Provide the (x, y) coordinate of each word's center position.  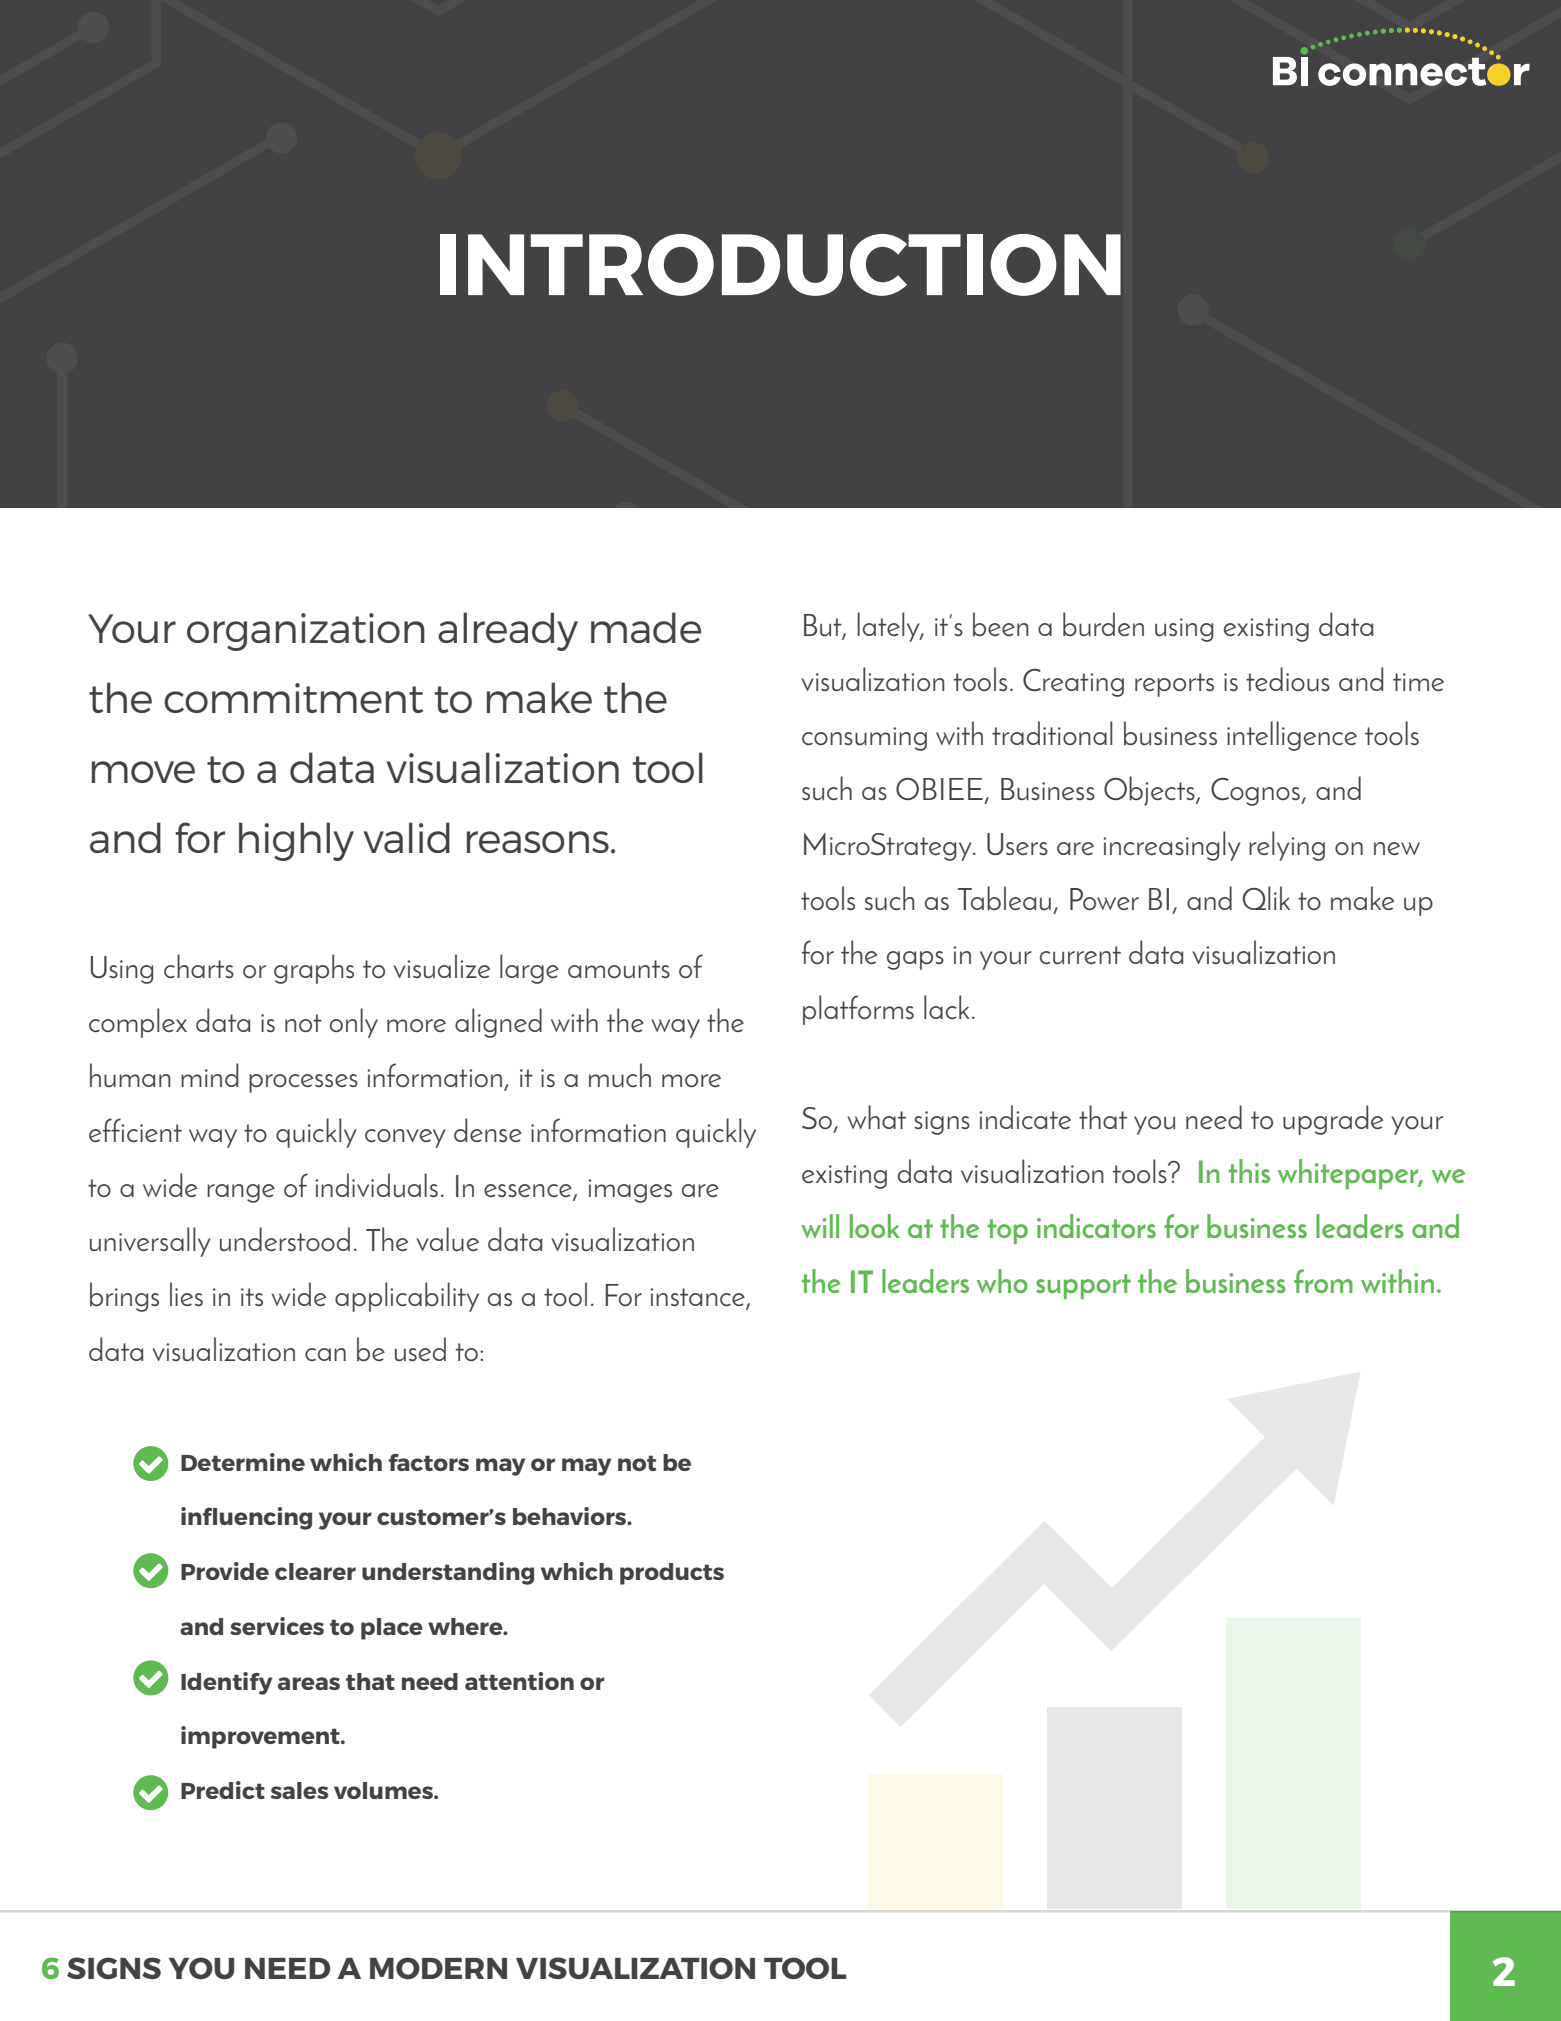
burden (1103, 624)
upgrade (1333, 1120)
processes (303, 1083)
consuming (864, 739)
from (1323, 1281)
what (877, 1117)
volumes (384, 1790)
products (672, 1574)
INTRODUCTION (780, 265)
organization (306, 632)
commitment (293, 698)
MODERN (438, 1968)
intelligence (1292, 736)
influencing (246, 1518)
